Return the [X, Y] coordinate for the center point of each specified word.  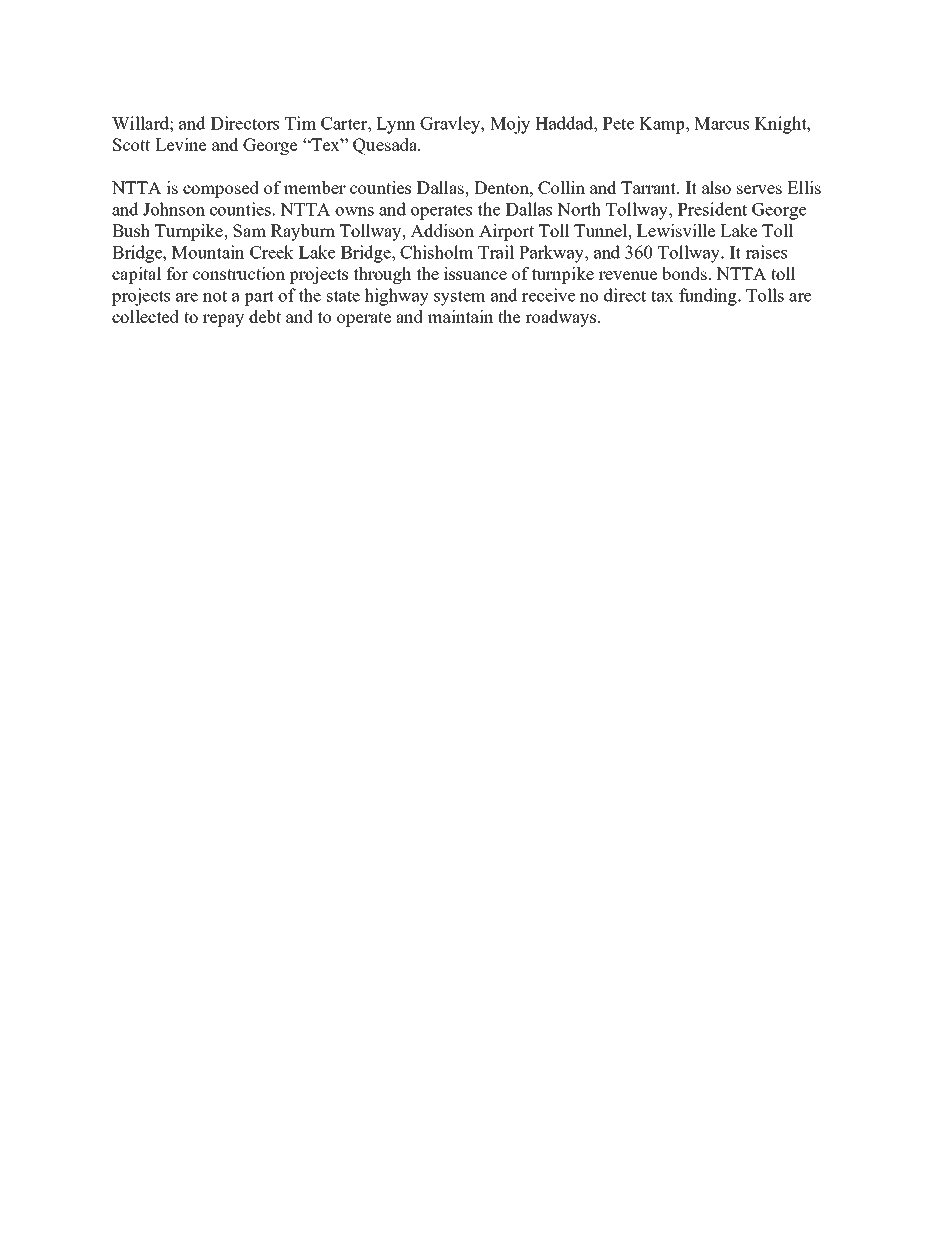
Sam [249, 230]
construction [239, 273]
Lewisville [676, 230]
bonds [684, 273]
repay [223, 320]
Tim [300, 123]
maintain [461, 316]
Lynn [396, 125]
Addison [442, 230]
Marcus [721, 123]
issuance [475, 273]
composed [221, 189]
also [716, 187]
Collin [561, 187]
